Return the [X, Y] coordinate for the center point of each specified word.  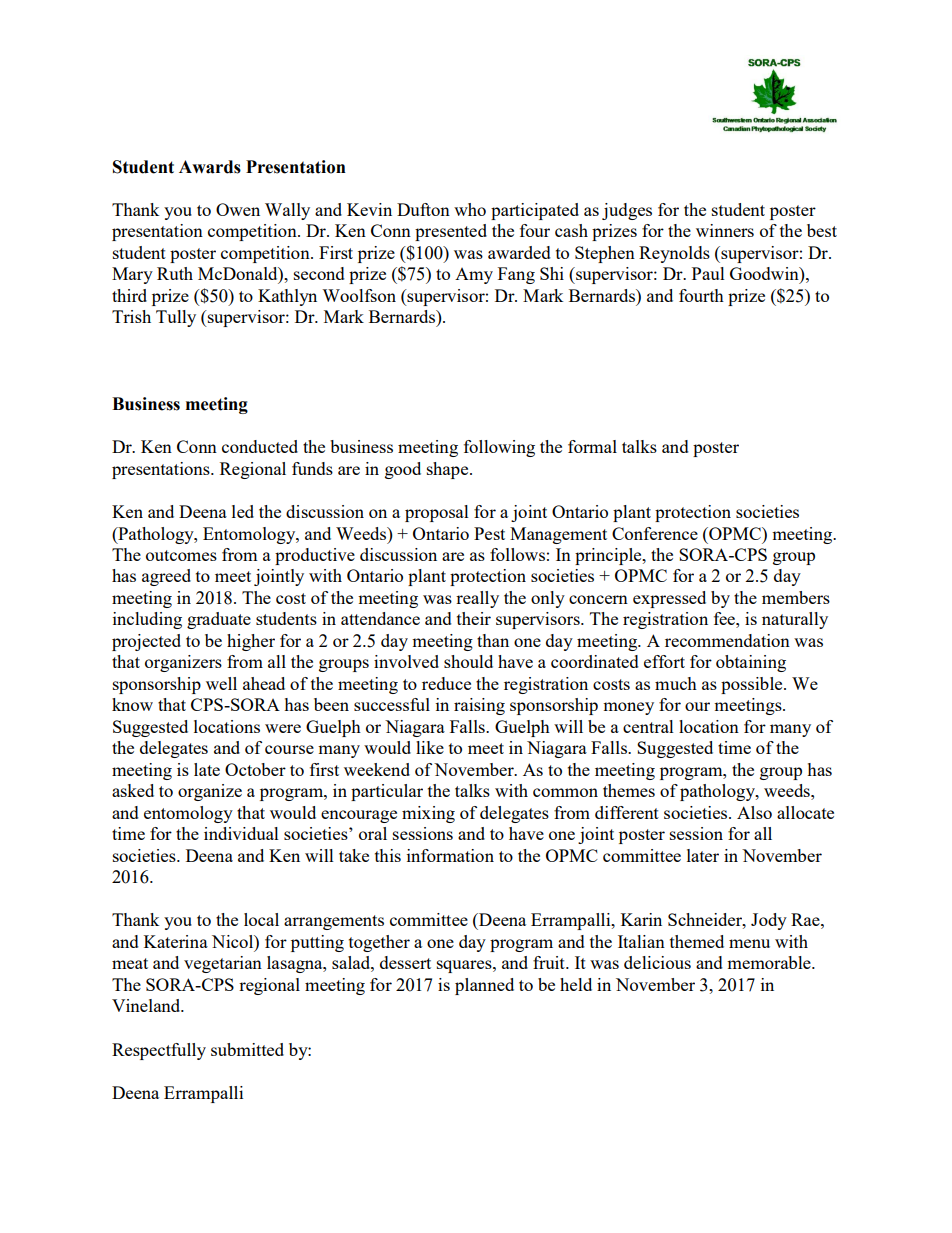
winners [725, 230]
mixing [428, 814]
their [474, 618]
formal [592, 446]
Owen [238, 209]
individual [241, 833]
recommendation [727, 640]
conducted [260, 446]
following [499, 448]
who [470, 209]
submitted [247, 1049]
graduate [219, 620]
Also [754, 812]
